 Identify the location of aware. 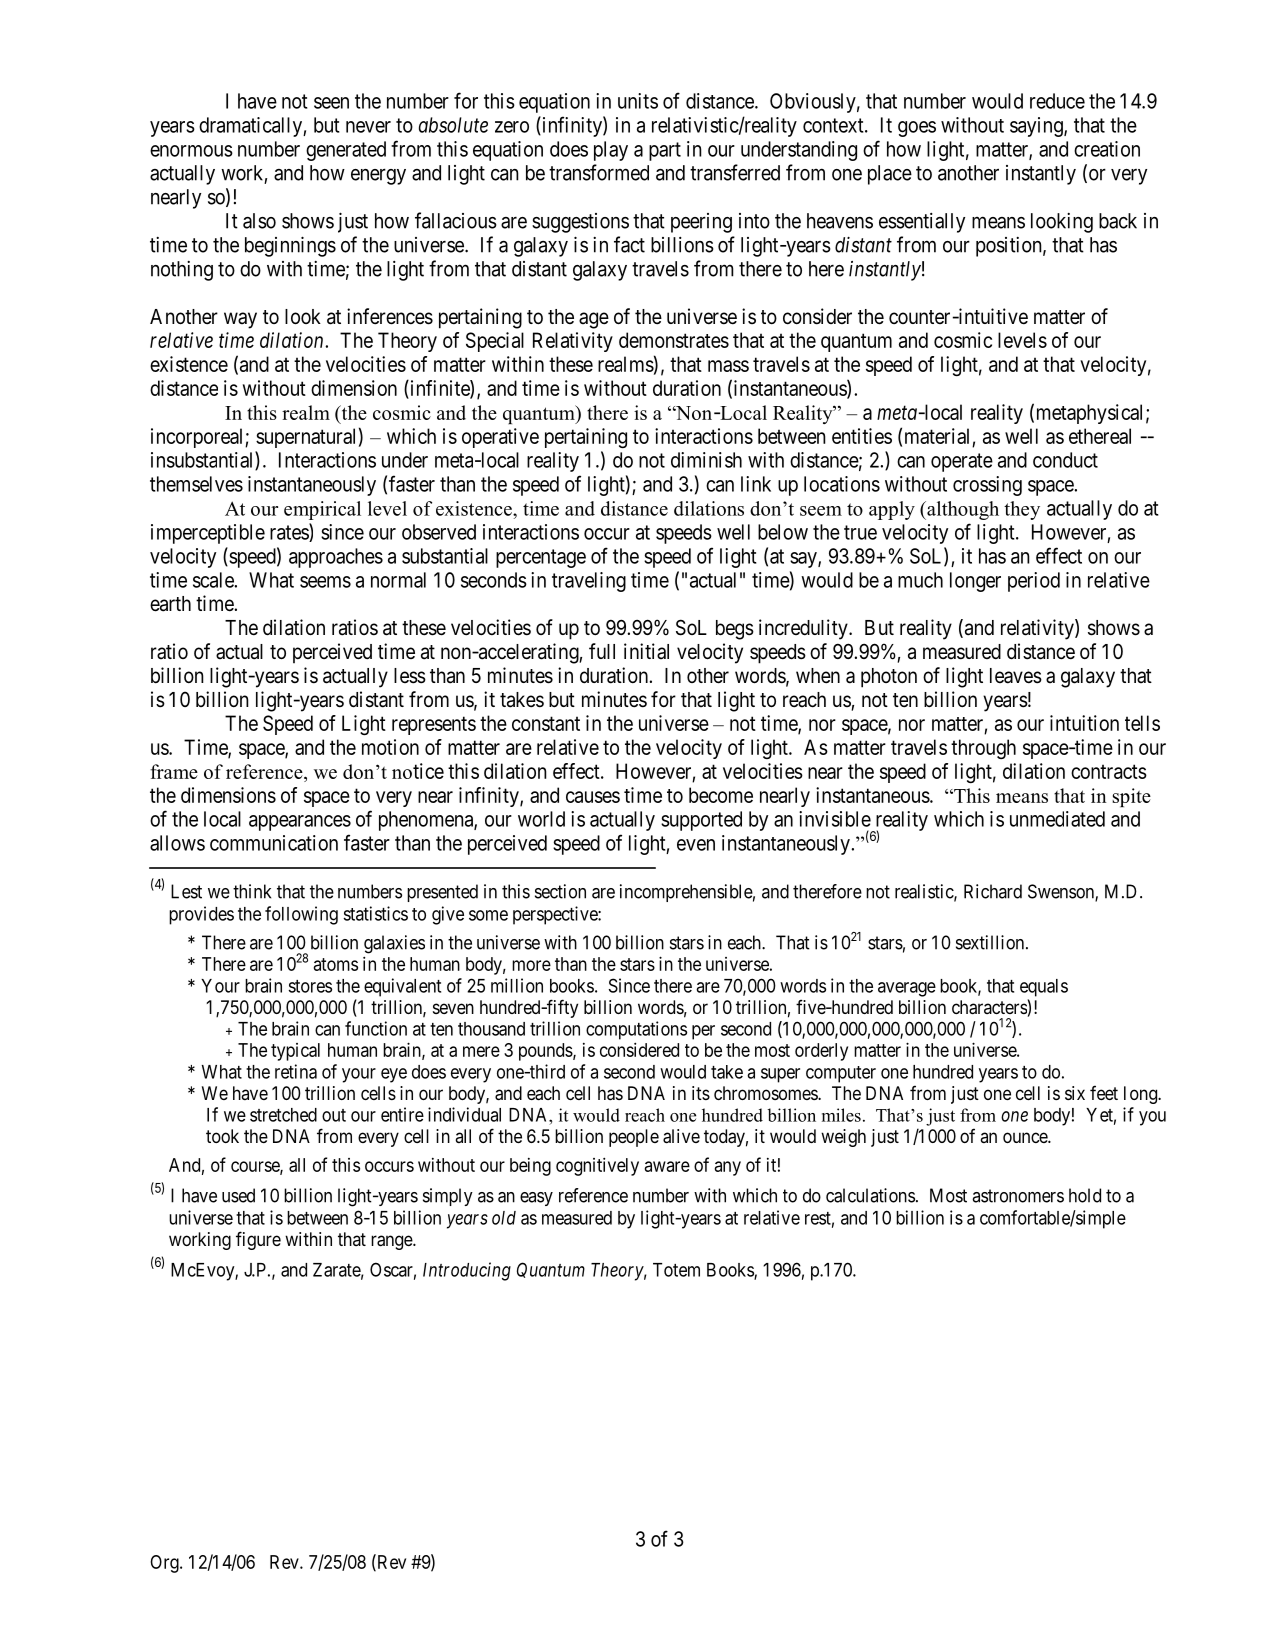
(667, 1166).
